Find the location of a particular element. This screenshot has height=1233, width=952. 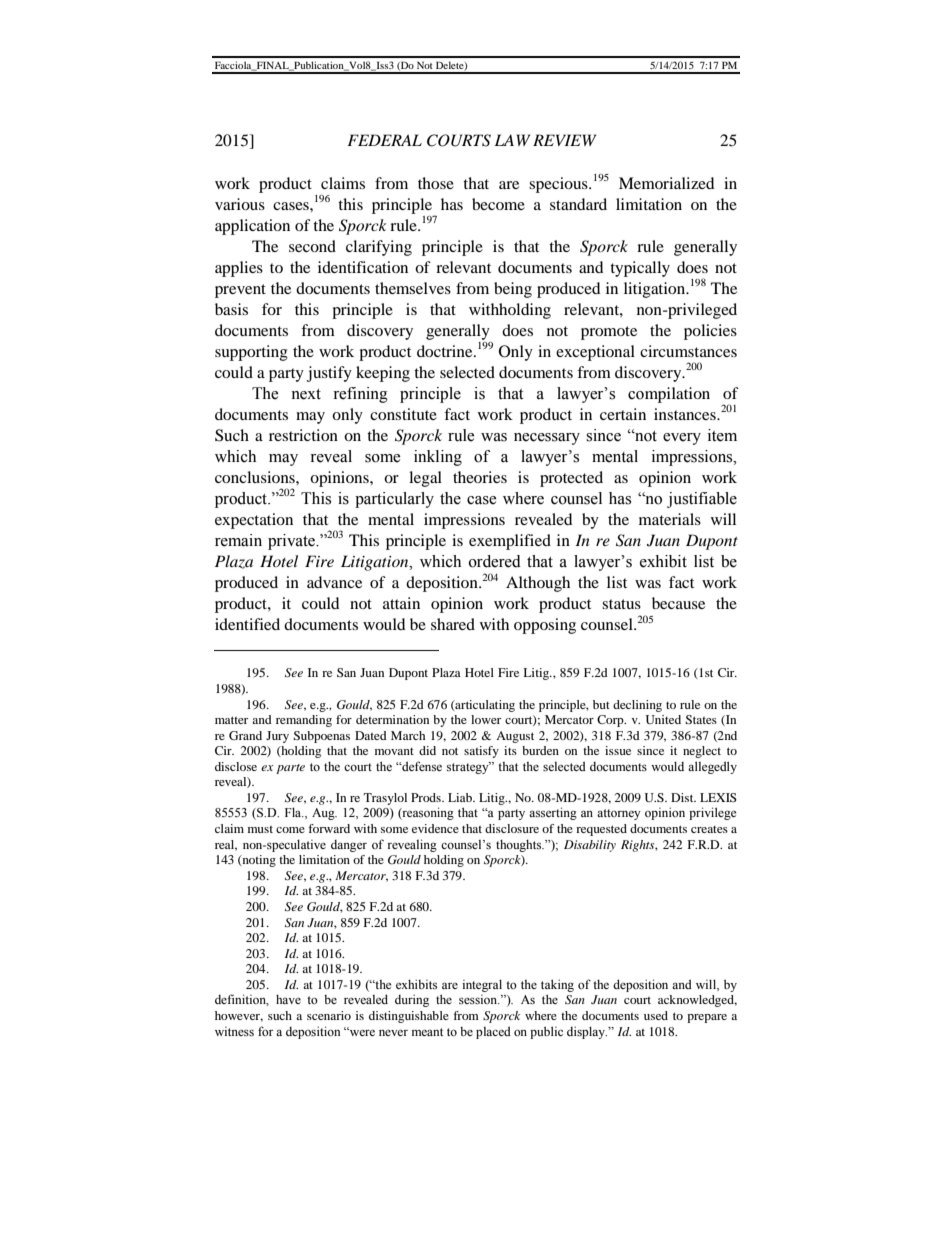

session is located at coordinates (479, 999).
